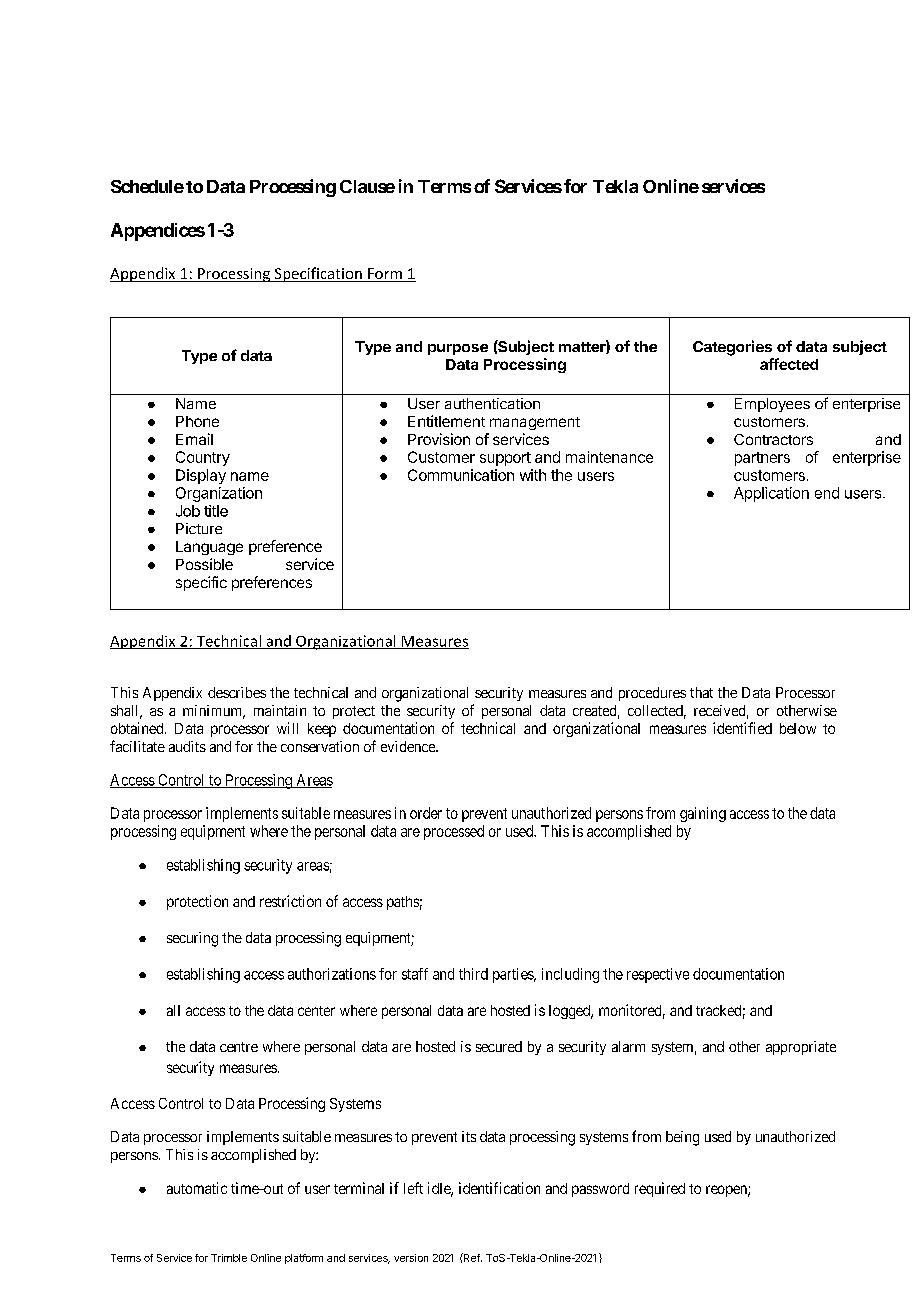 The image size is (924, 1308). What do you see at coordinates (147, 186) in the page?
I see `Schedule` at bounding box center [147, 186].
